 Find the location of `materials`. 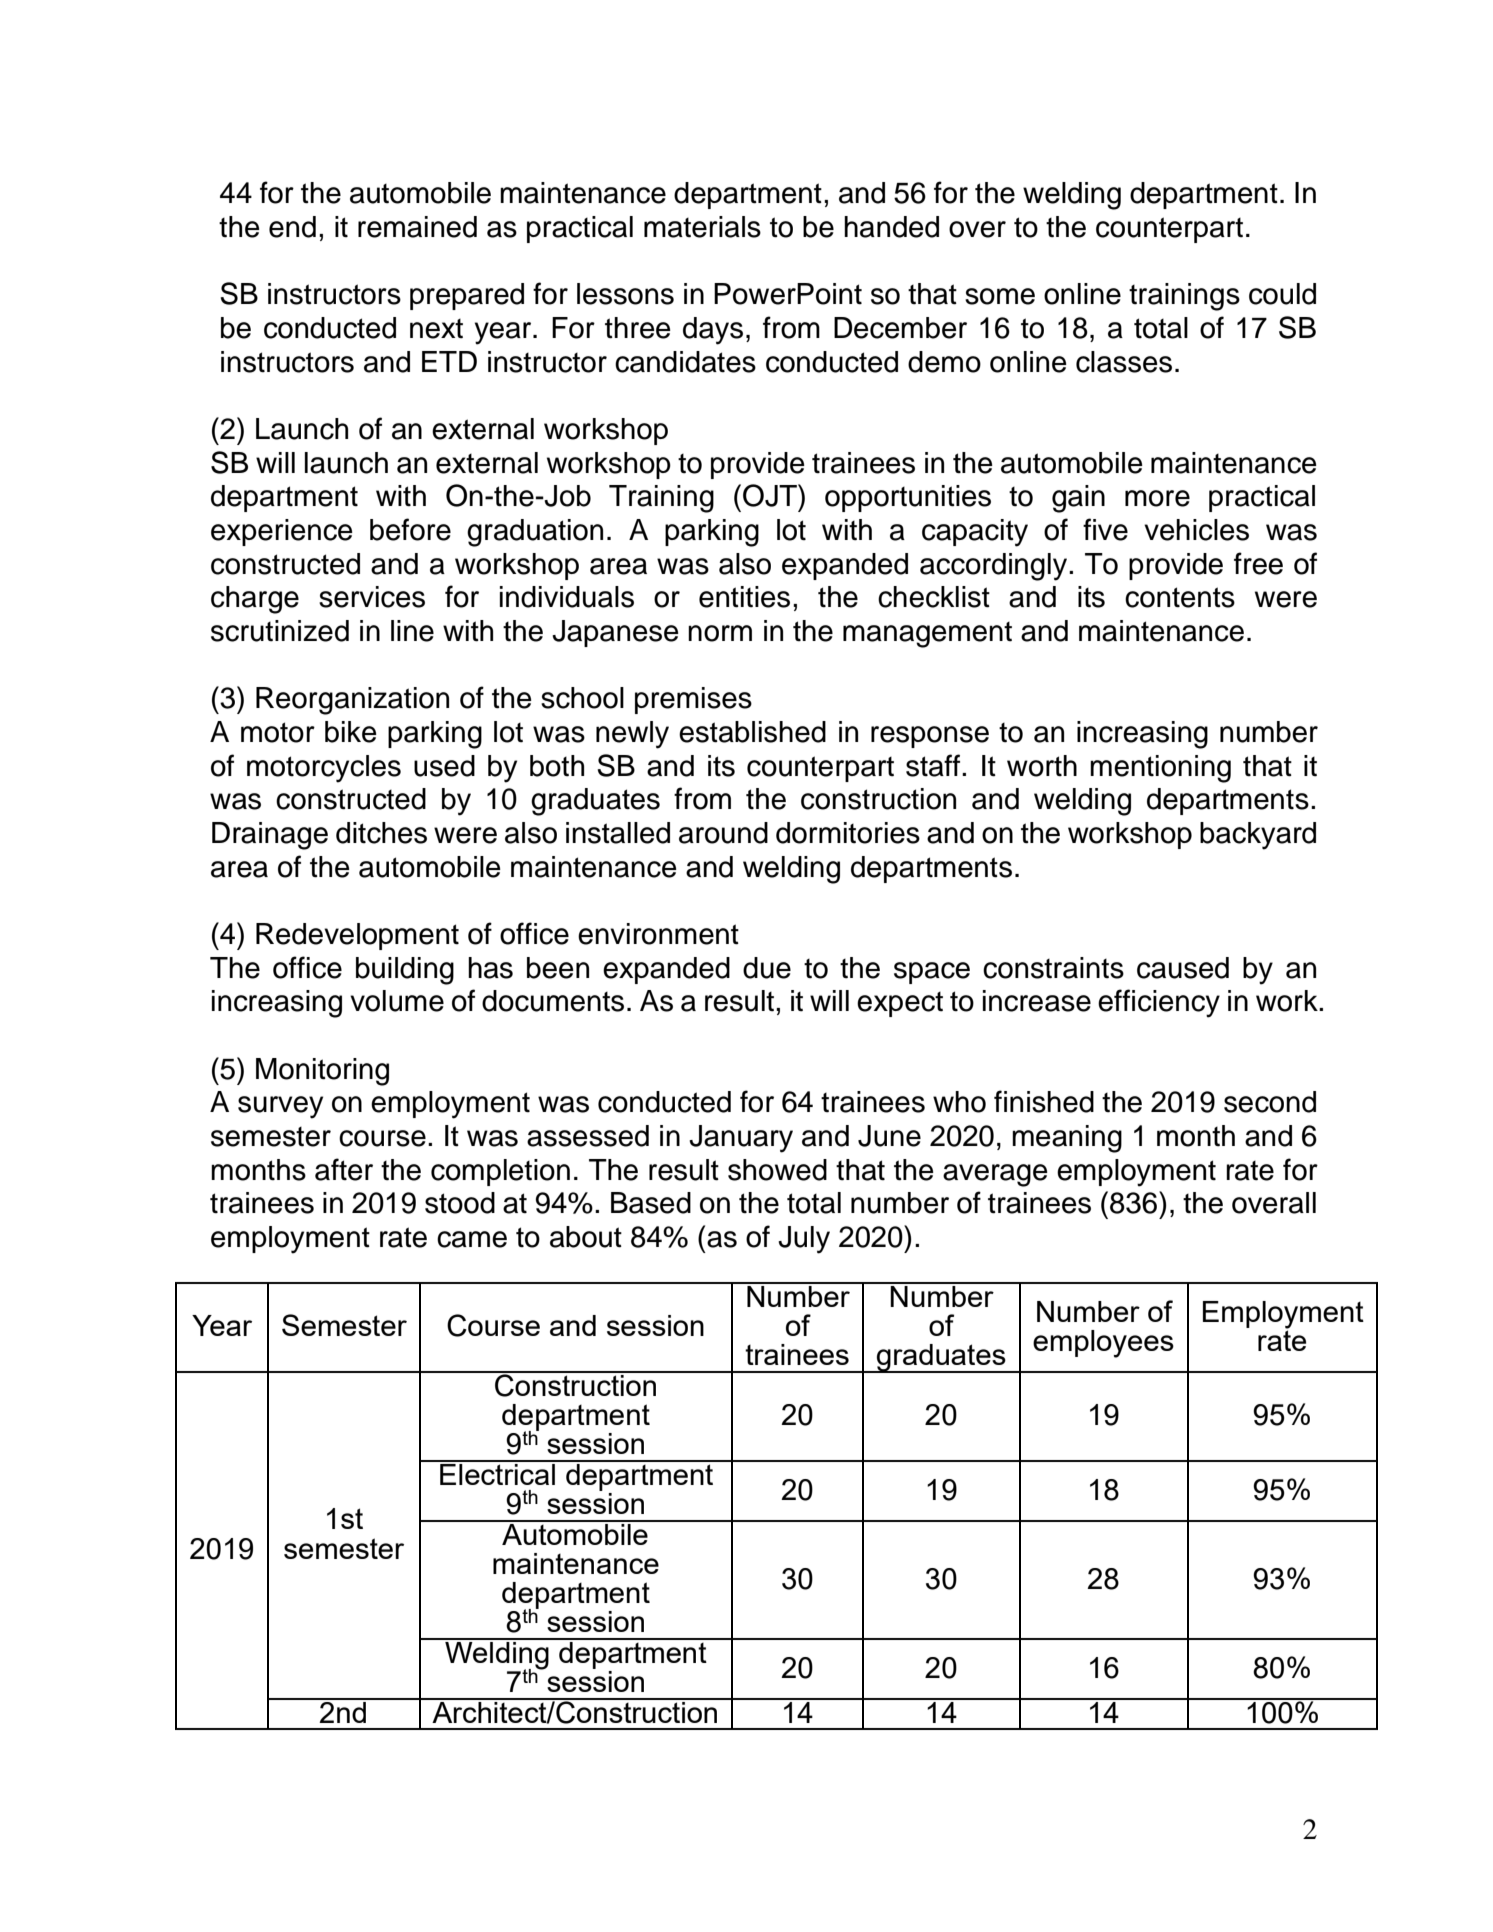

materials is located at coordinates (702, 227).
